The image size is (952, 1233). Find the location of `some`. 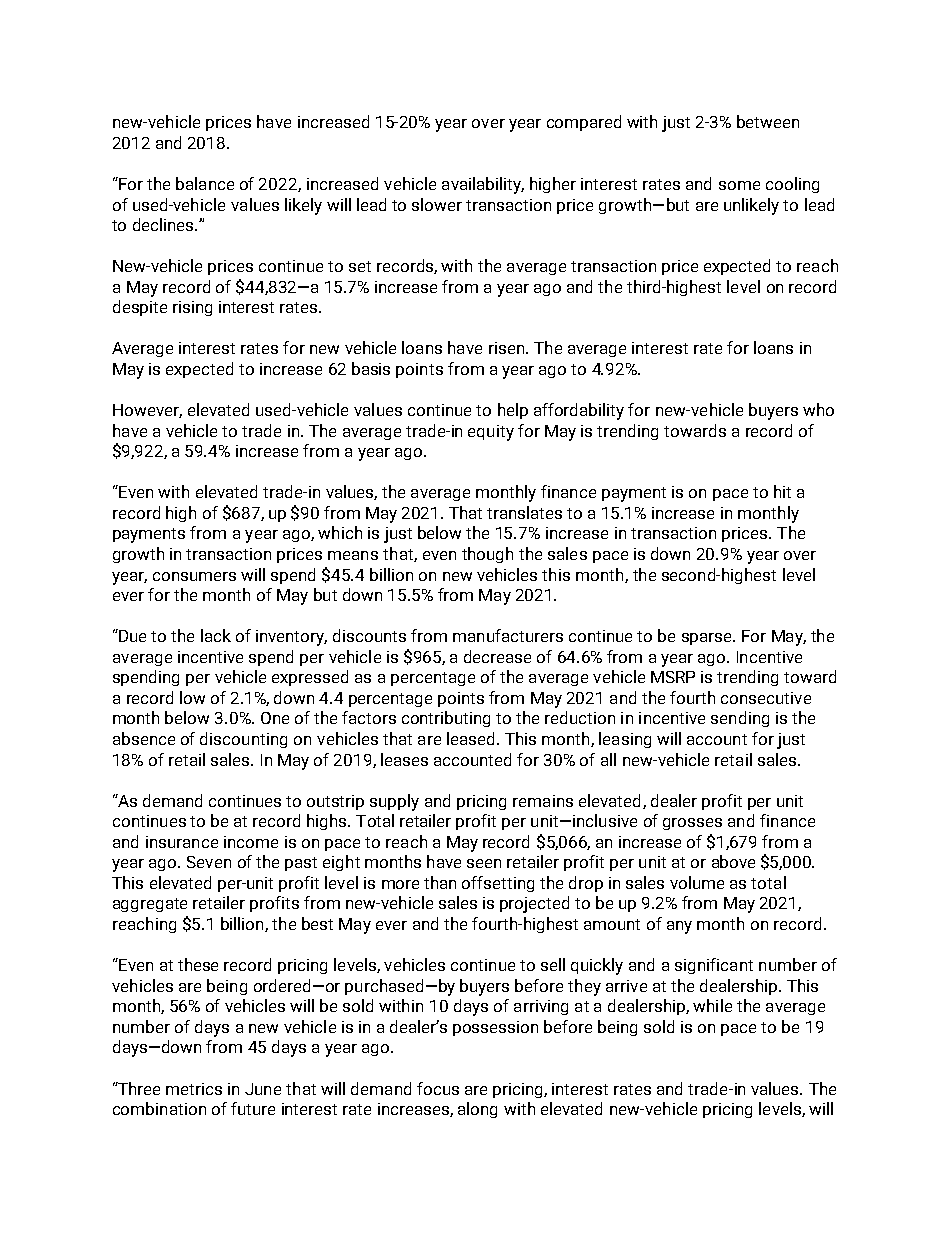

some is located at coordinates (739, 185).
